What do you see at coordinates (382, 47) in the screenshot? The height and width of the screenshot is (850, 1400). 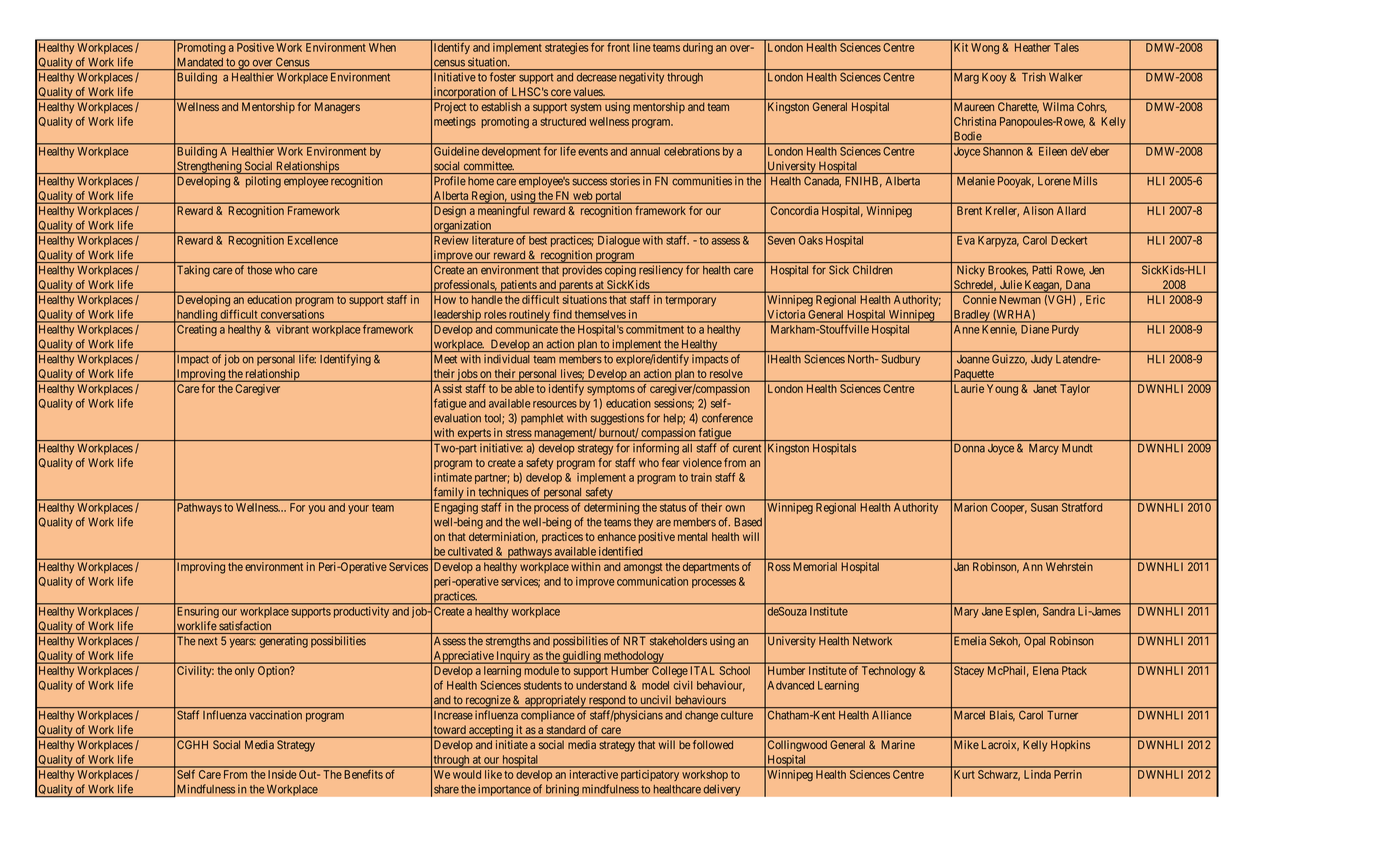 I see `When` at bounding box center [382, 47].
